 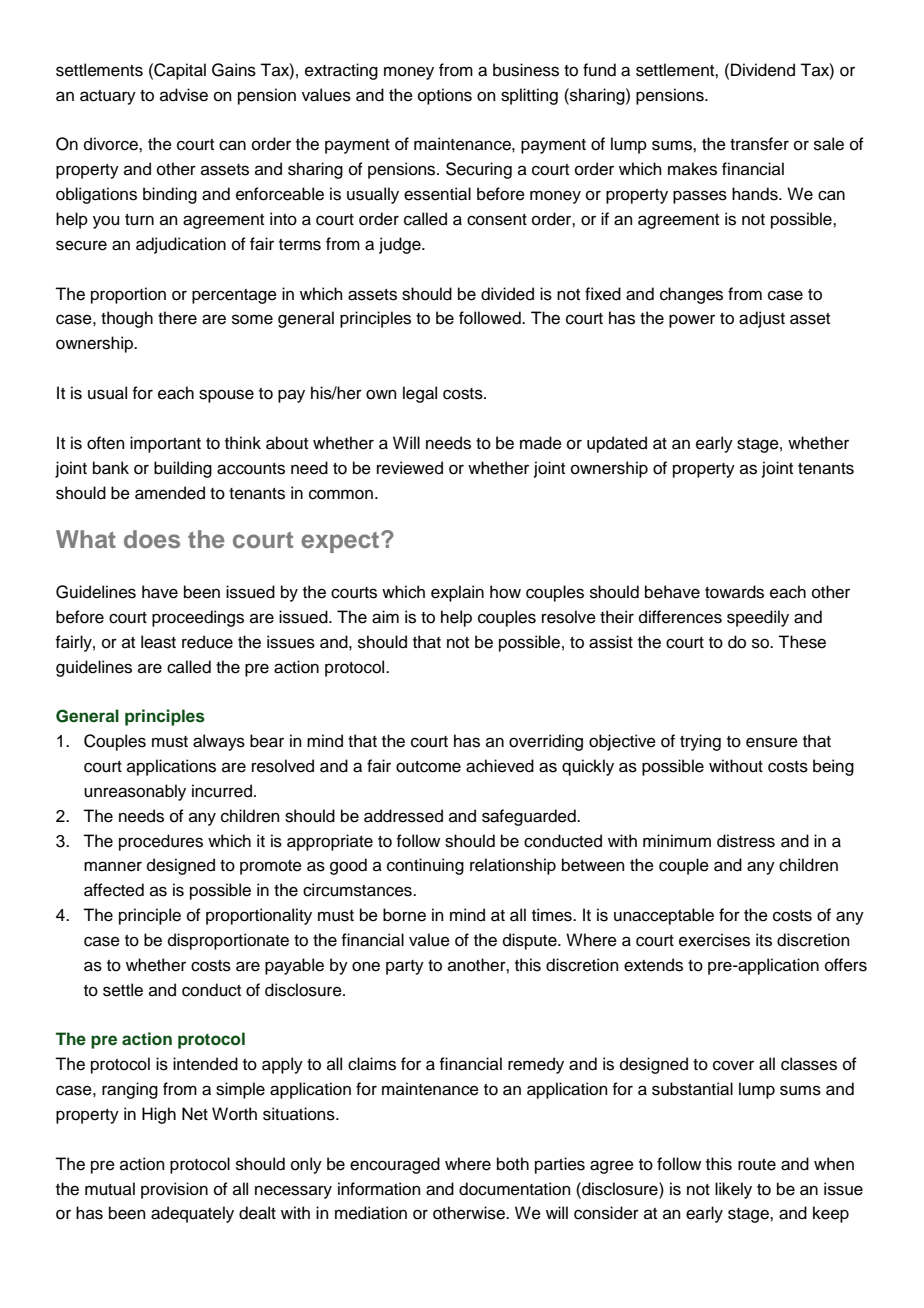 I want to click on explain, so click(x=457, y=593).
